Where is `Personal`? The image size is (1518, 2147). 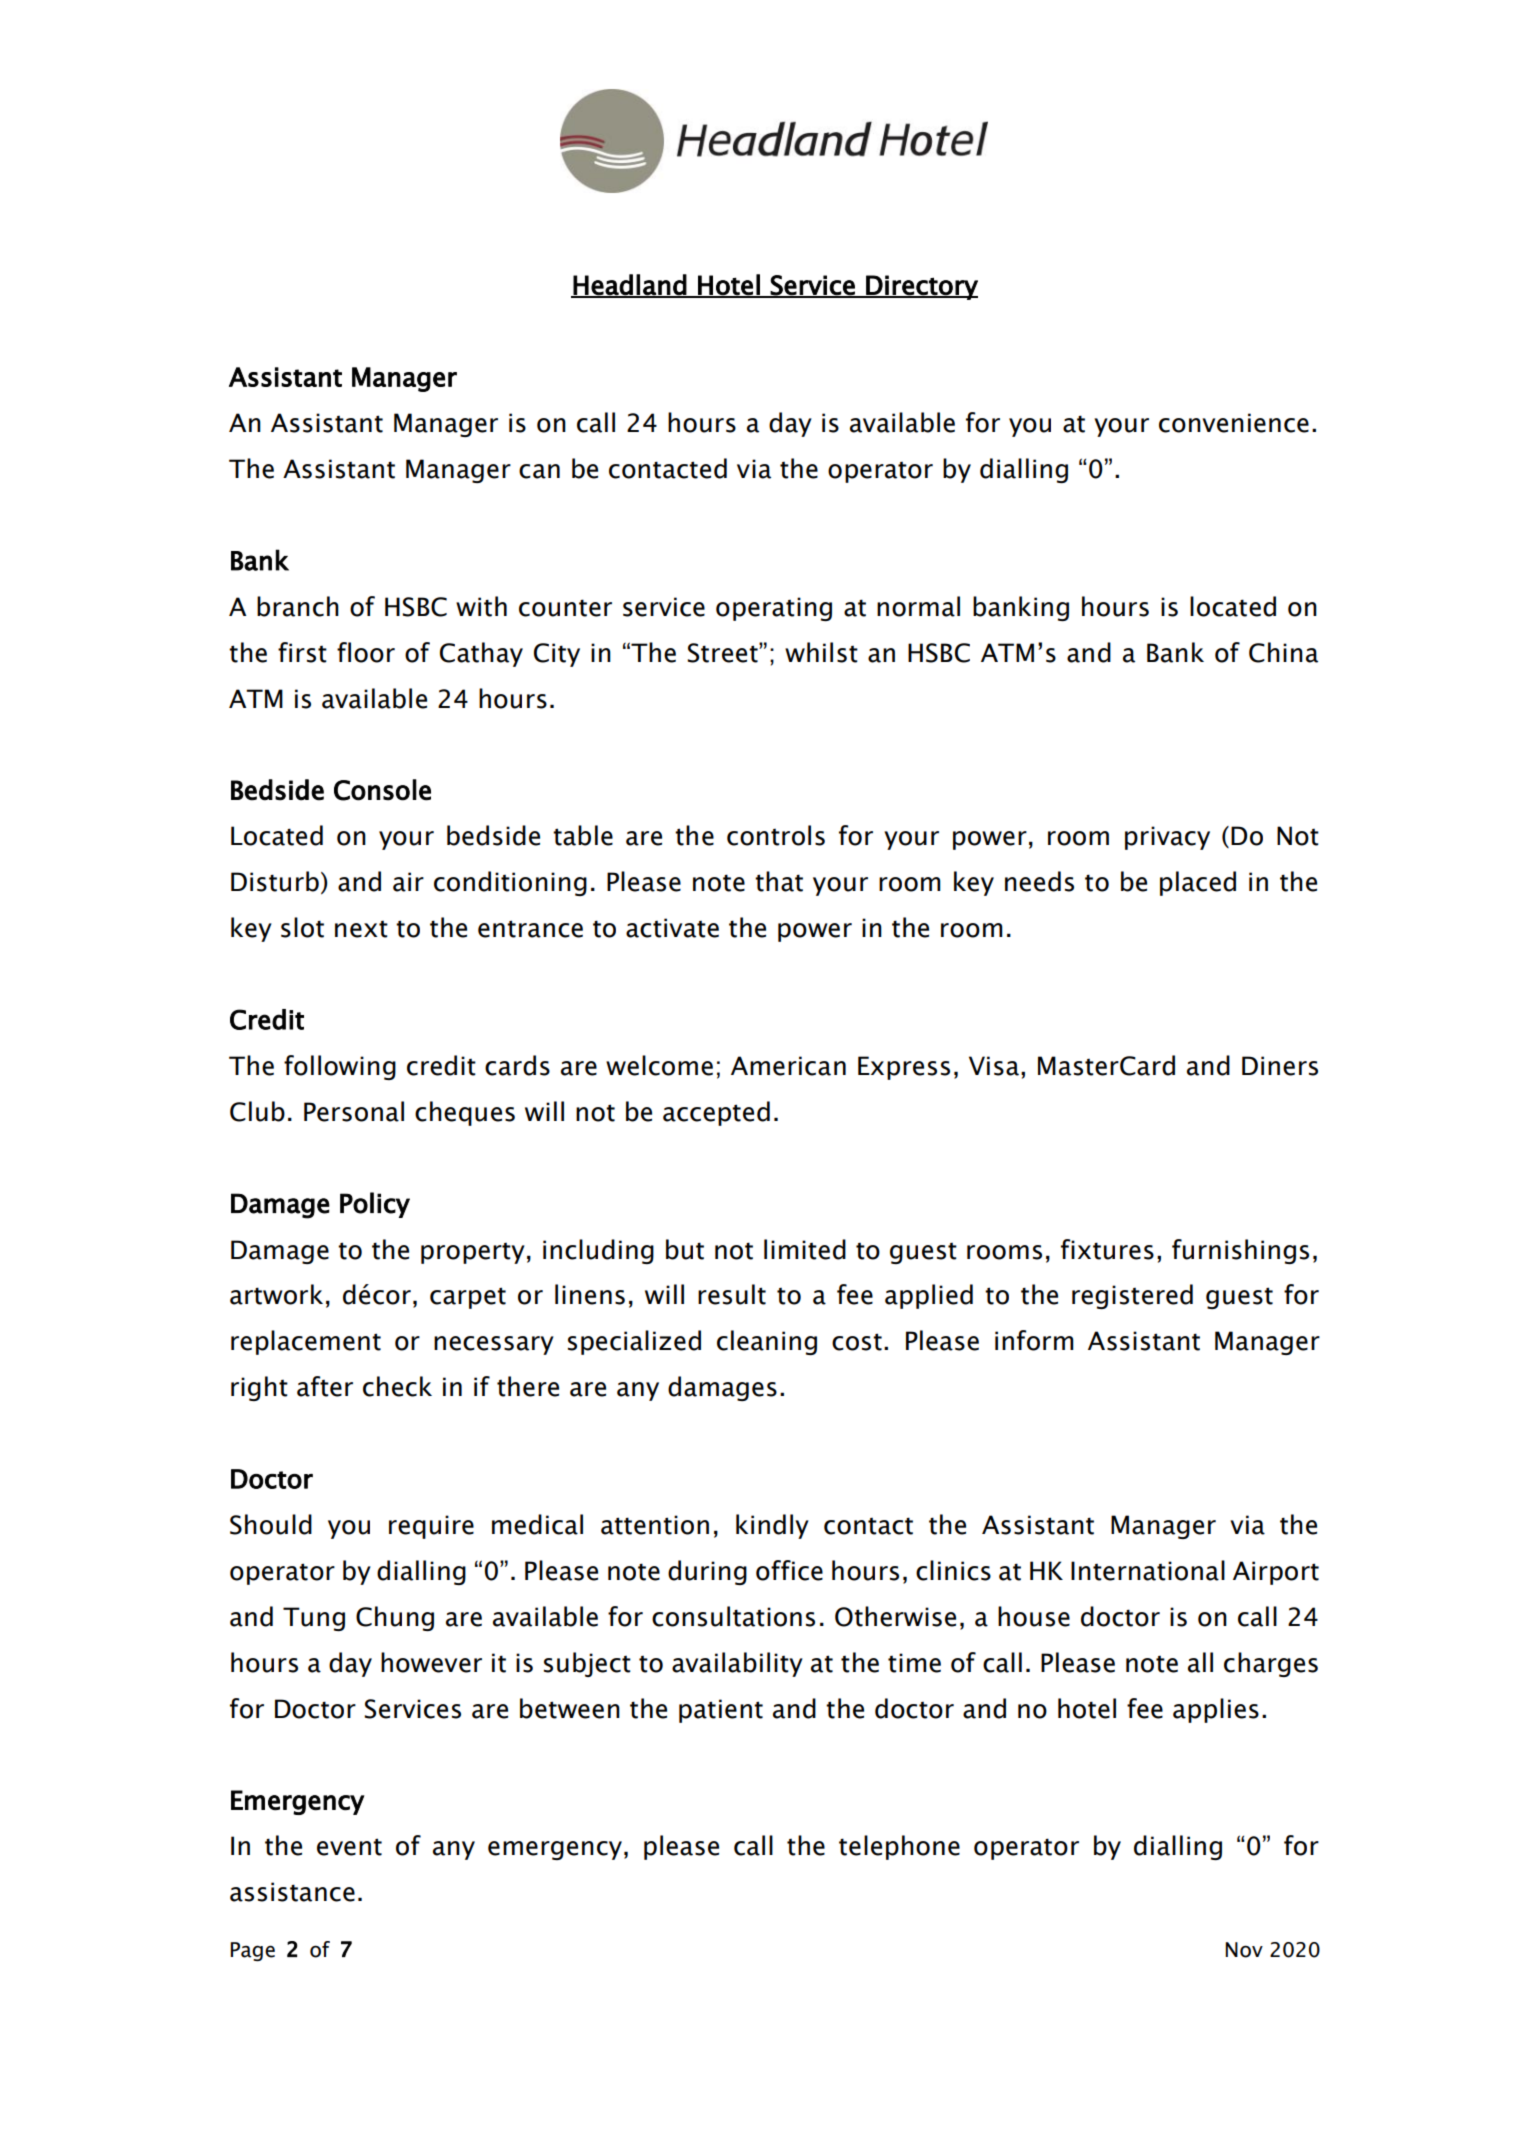
Personal is located at coordinates (354, 1111).
